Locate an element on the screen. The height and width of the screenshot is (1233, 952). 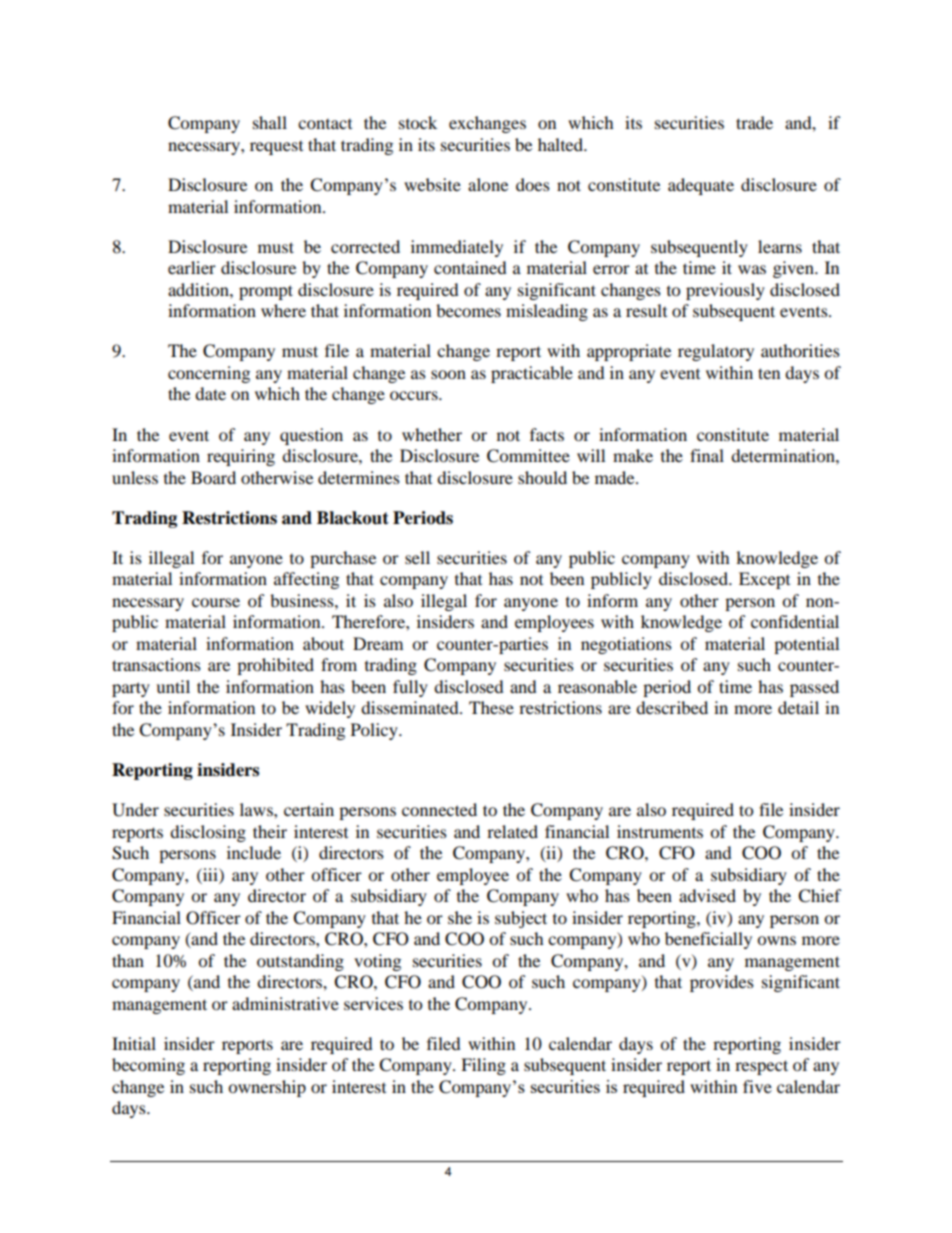
alone is located at coordinates (488, 184).
